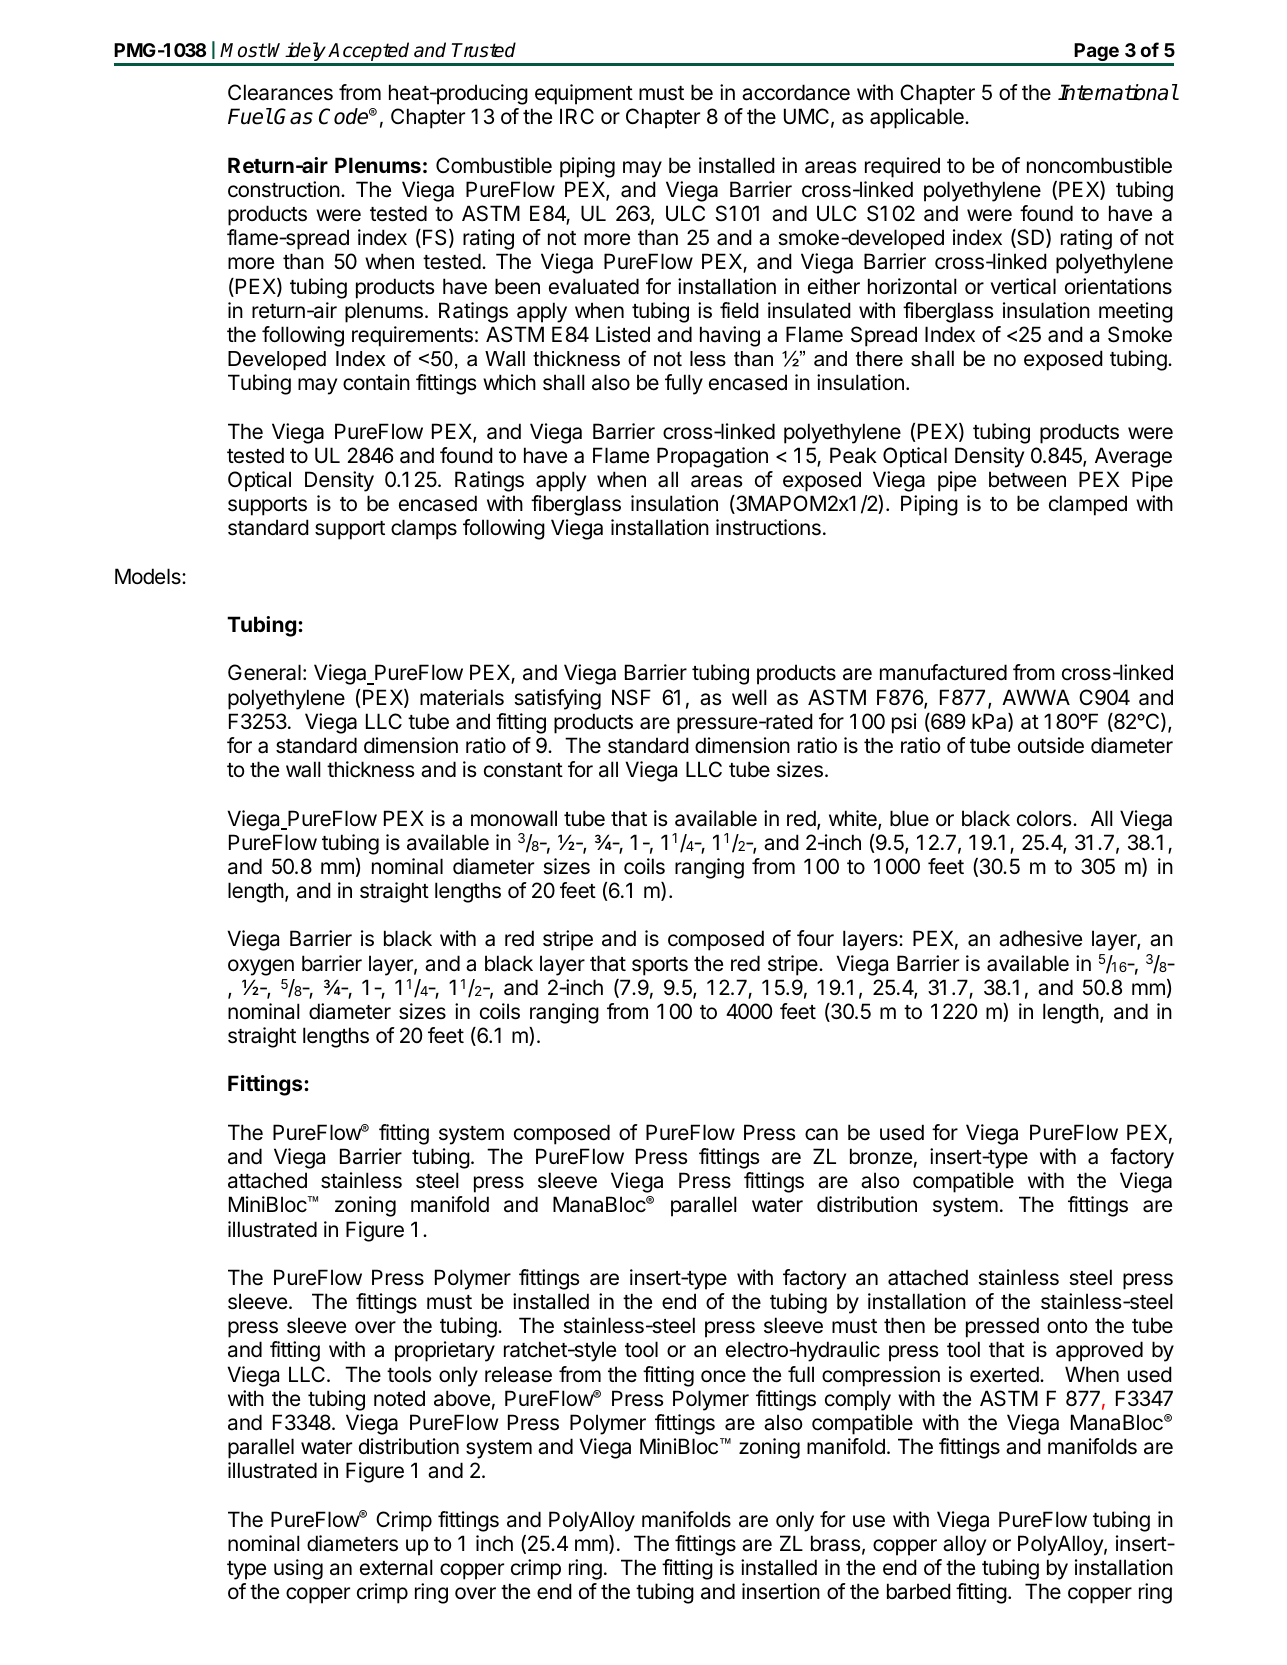 Image resolution: width=1287 pixels, height=1665 pixels. What do you see at coordinates (918, 118) in the image?
I see `applicable` at bounding box center [918, 118].
